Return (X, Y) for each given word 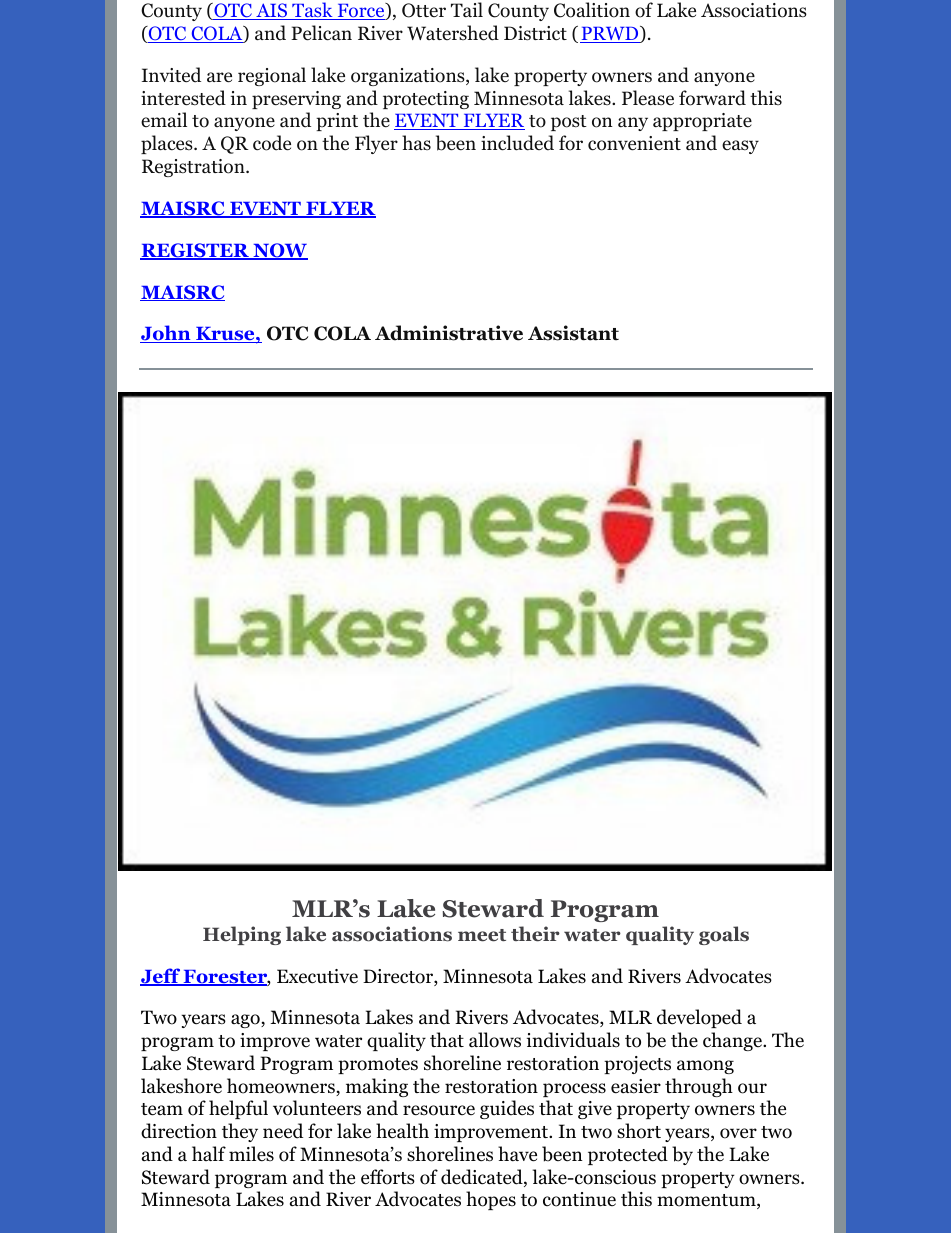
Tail (467, 9)
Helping (242, 935)
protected (628, 1155)
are (219, 77)
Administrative (449, 333)
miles (251, 1154)
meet (482, 935)
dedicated (483, 1178)
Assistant (573, 333)
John (166, 334)
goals (724, 935)
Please (648, 98)
